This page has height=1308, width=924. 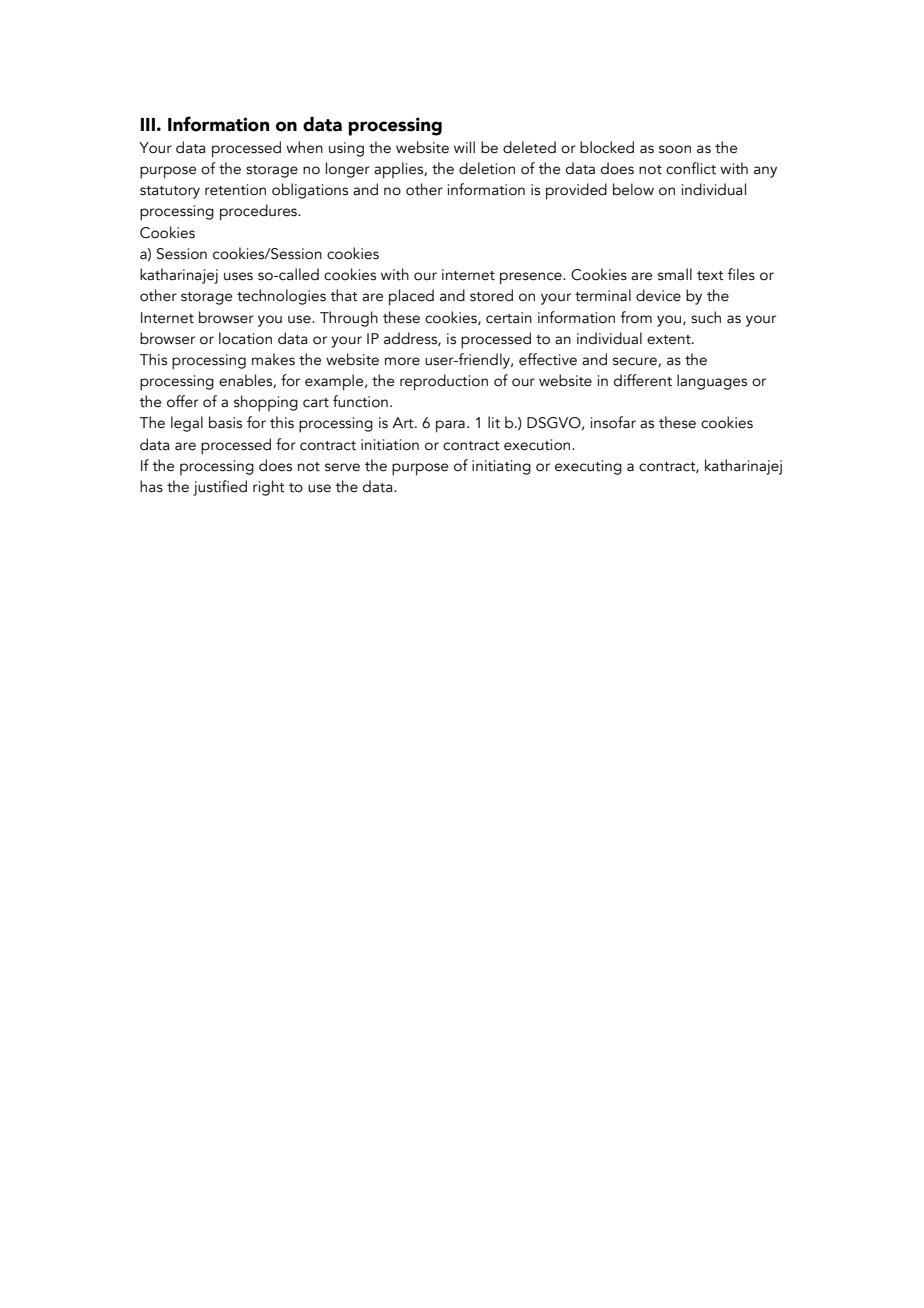 What do you see at coordinates (238, 276) in the page?
I see `uses` at bounding box center [238, 276].
